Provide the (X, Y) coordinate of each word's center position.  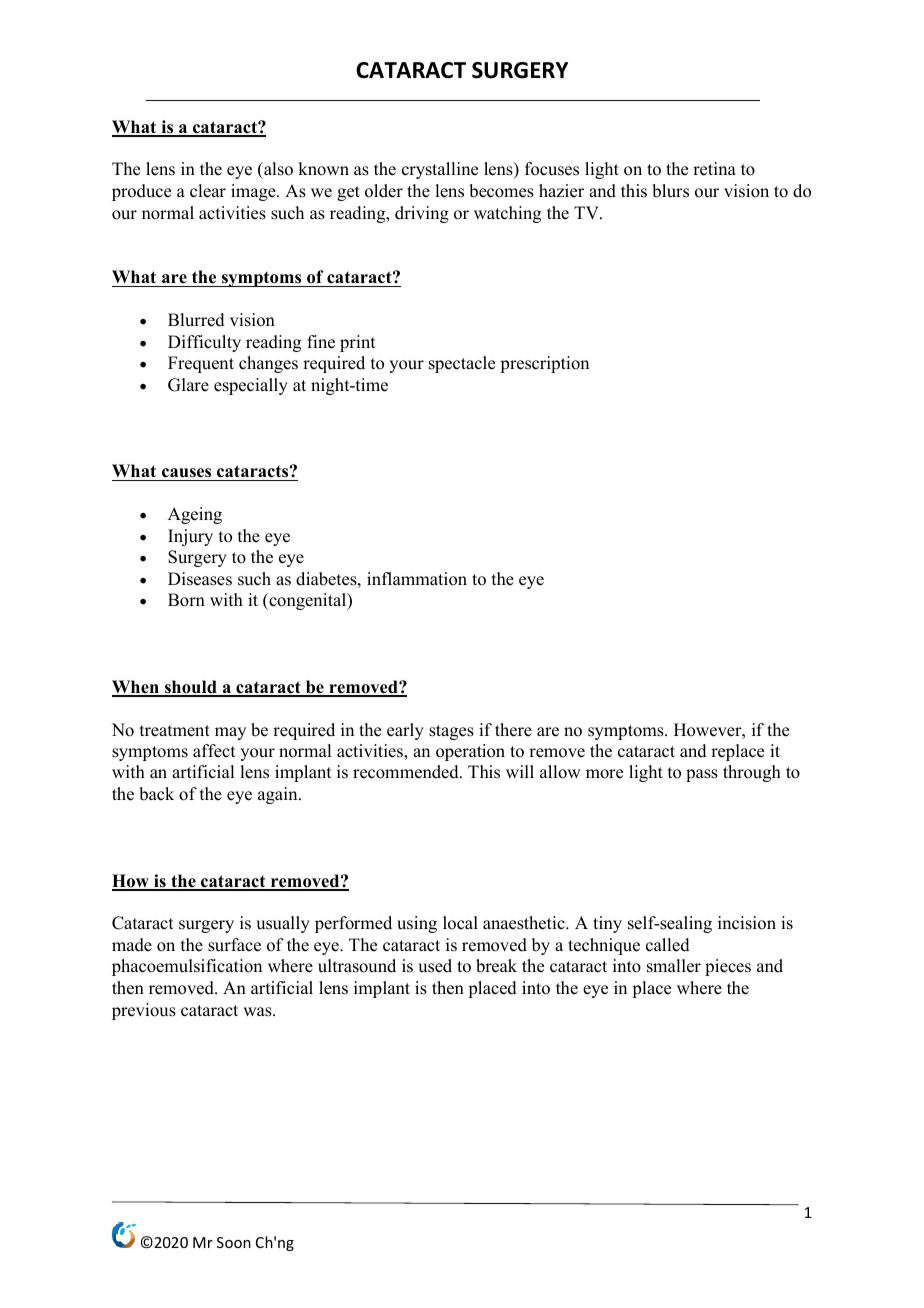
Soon (234, 1242)
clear (208, 191)
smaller (674, 966)
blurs (670, 191)
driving (422, 214)
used (435, 966)
